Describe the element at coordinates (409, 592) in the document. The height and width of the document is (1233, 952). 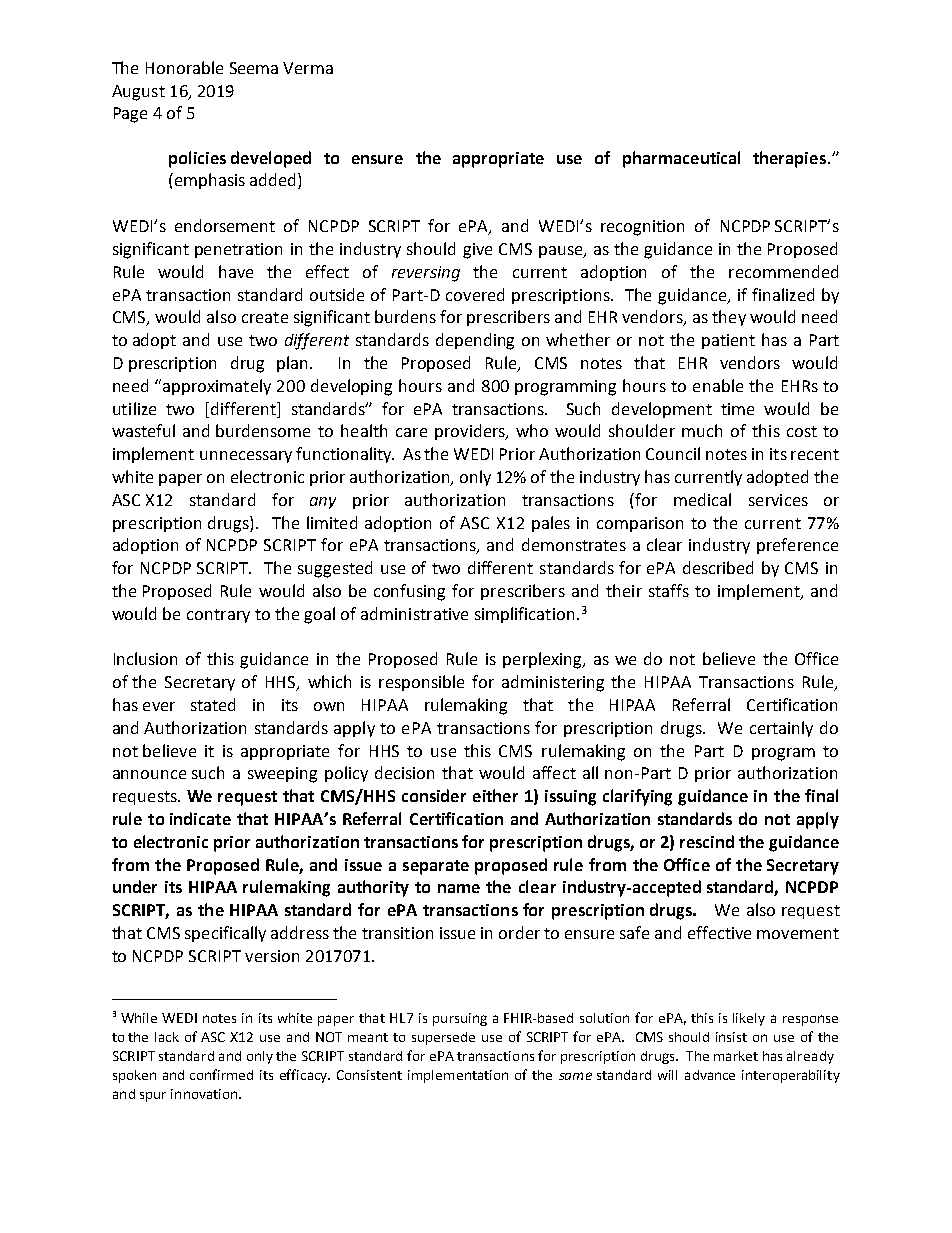
I see `confusing` at that location.
